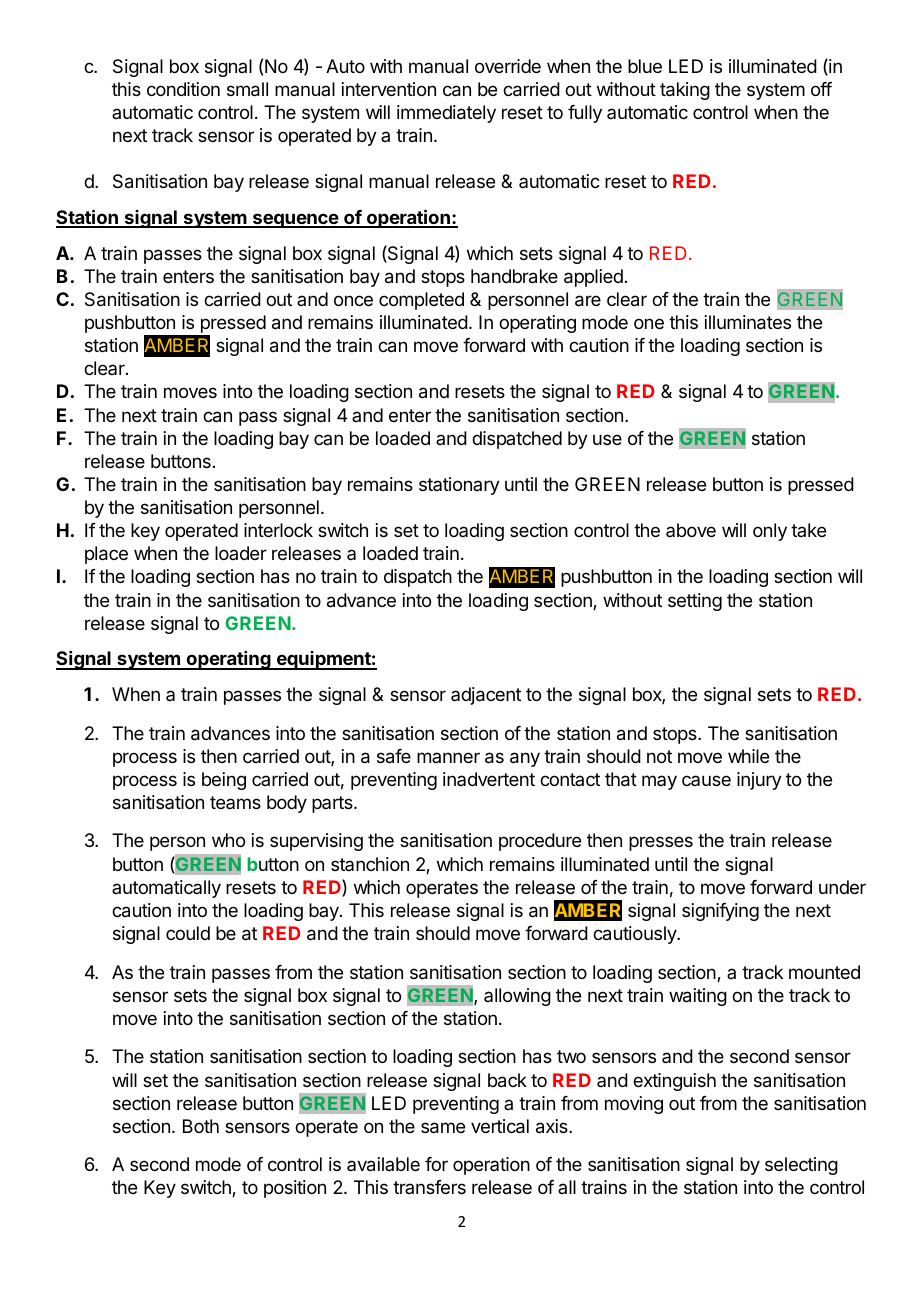 This screenshot has width=924, height=1308. I want to click on setting, so click(695, 602).
